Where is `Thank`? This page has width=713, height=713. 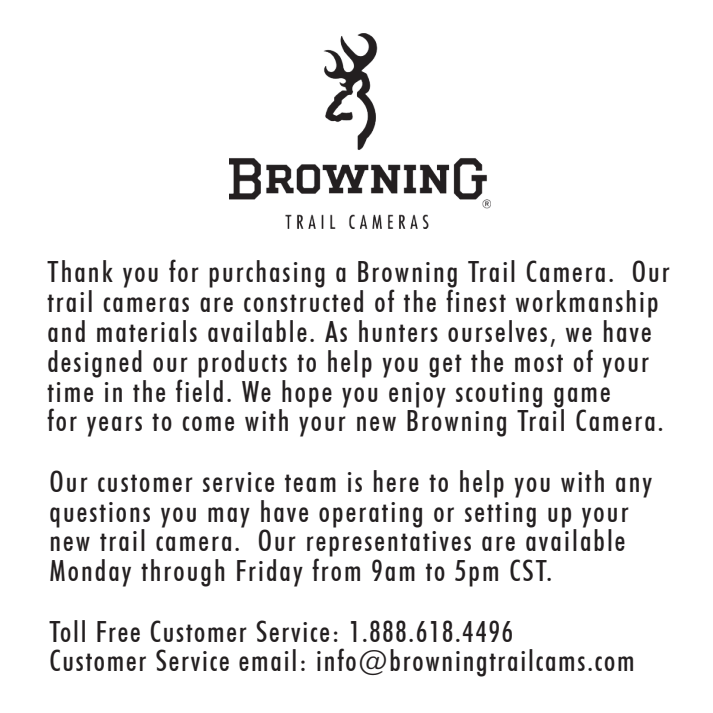
Thank is located at coordinates (80, 271).
